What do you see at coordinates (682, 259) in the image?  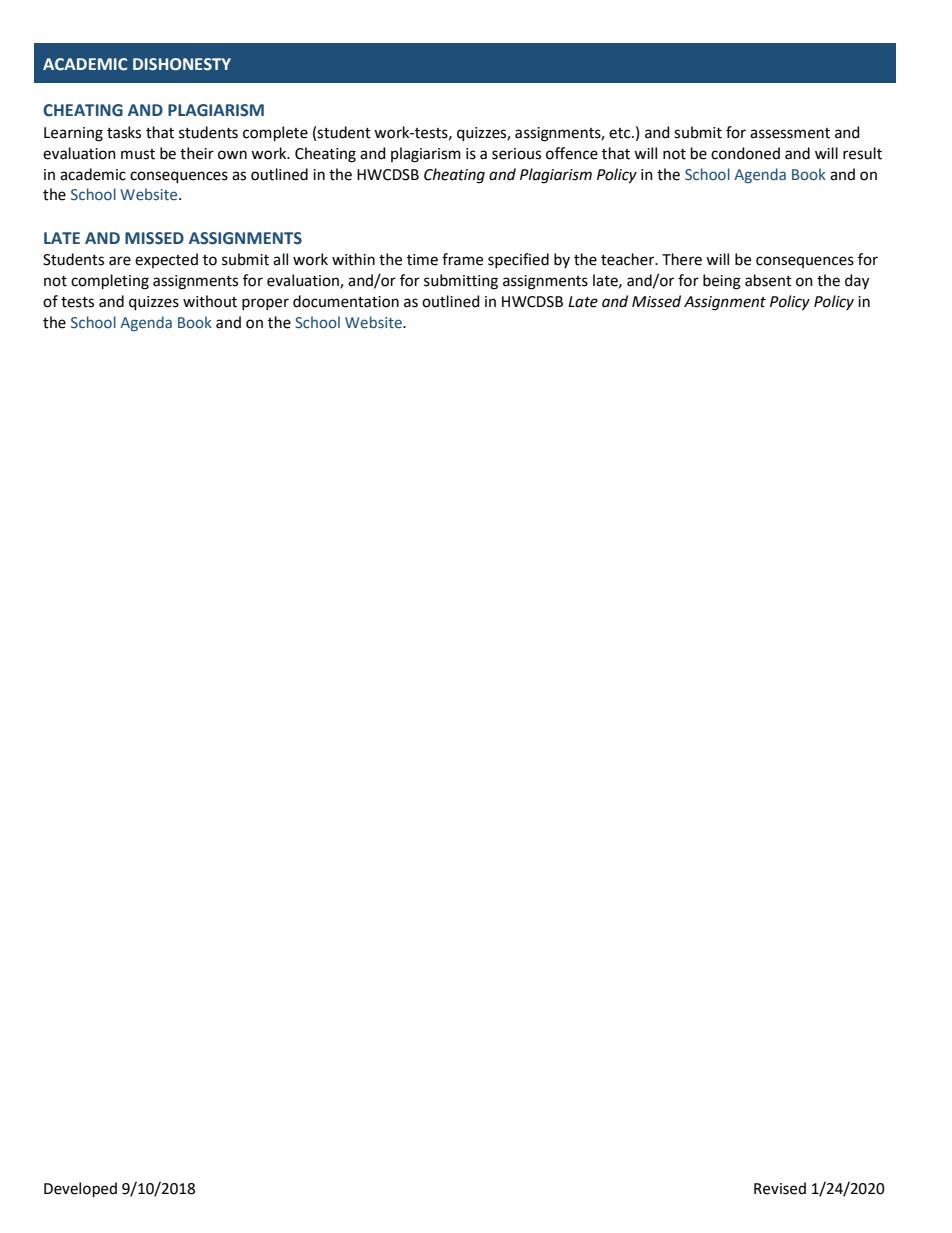 I see `There` at bounding box center [682, 259].
